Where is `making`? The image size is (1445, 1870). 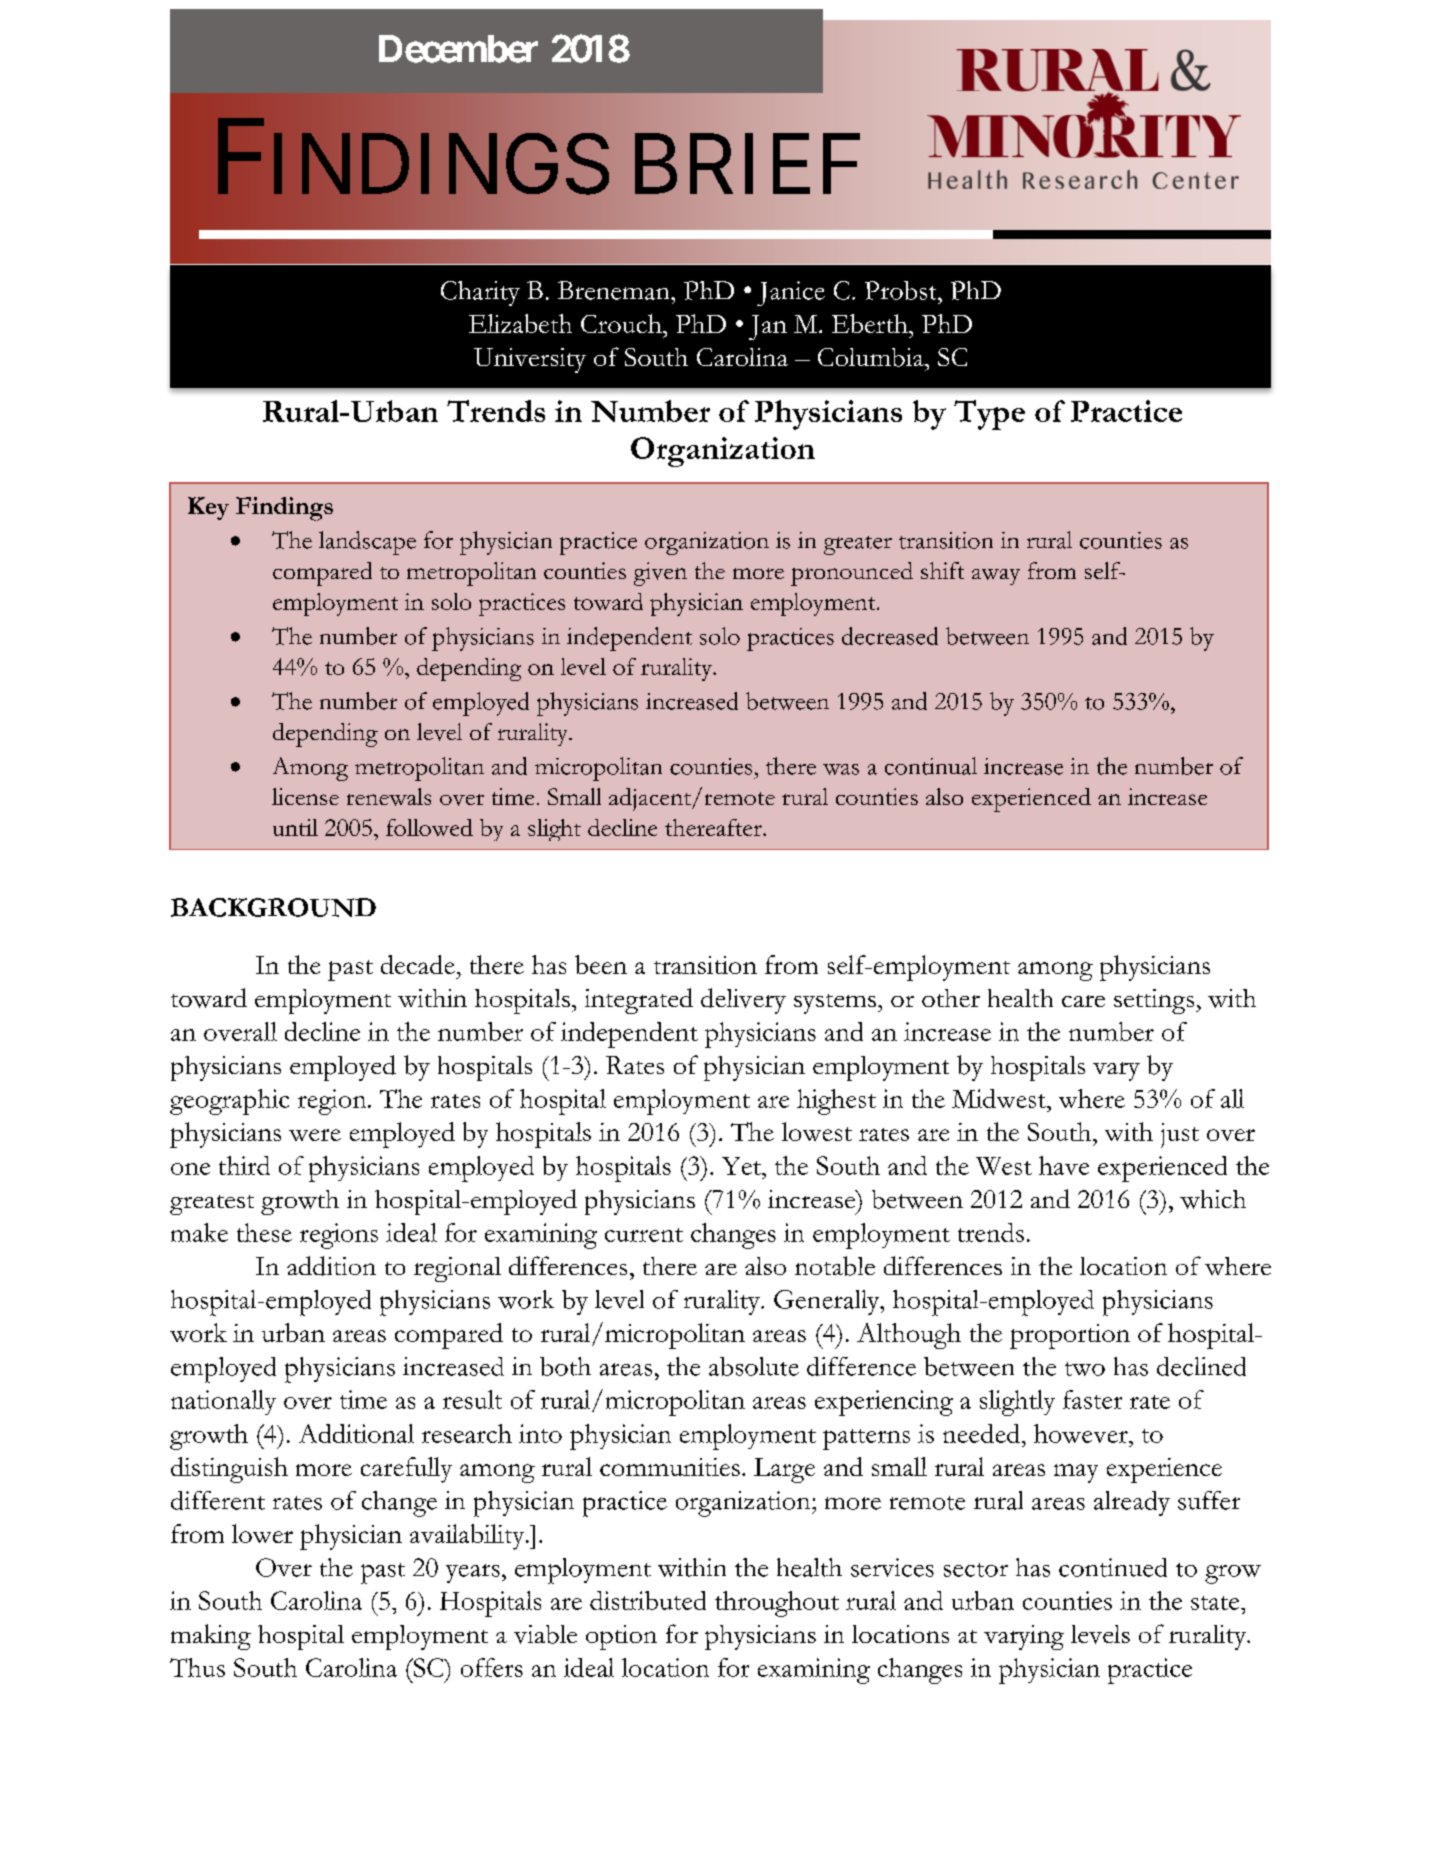 making is located at coordinates (211, 1637).
